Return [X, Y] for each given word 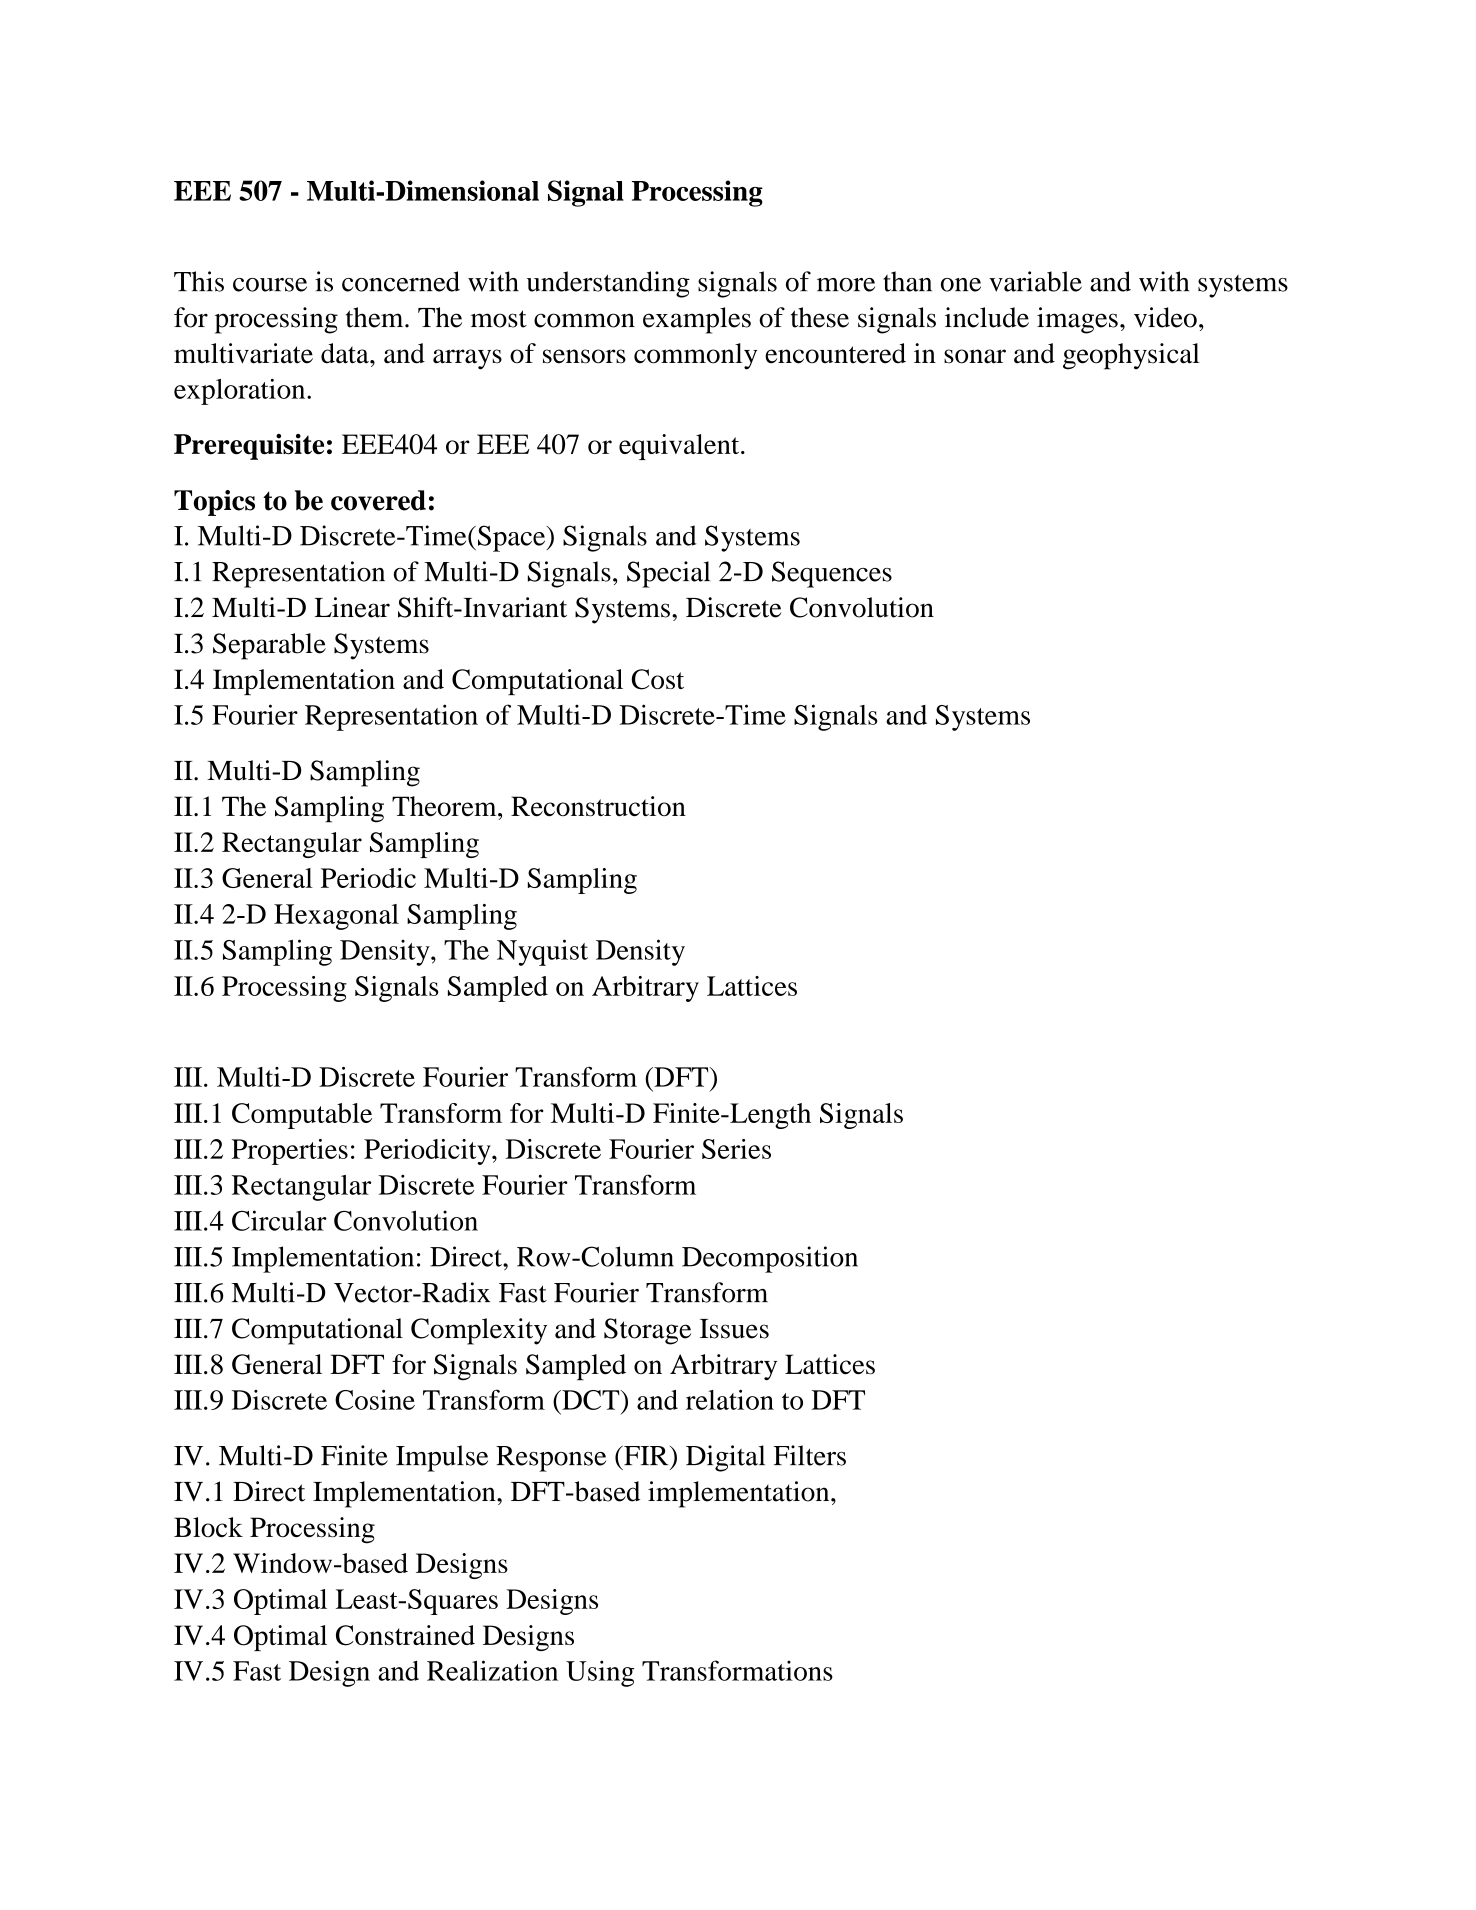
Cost [658, 679]
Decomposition [770, 1259]
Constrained [405, 1635]
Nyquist [542, 952]
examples [697, 320]
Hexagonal [336, 917]
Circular [279, 1220]
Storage [647, 1331]
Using [600, 1673]
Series [736, 1149]
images [1077, 320]
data [346, 353]
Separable [269, 646]
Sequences [832, 574]
